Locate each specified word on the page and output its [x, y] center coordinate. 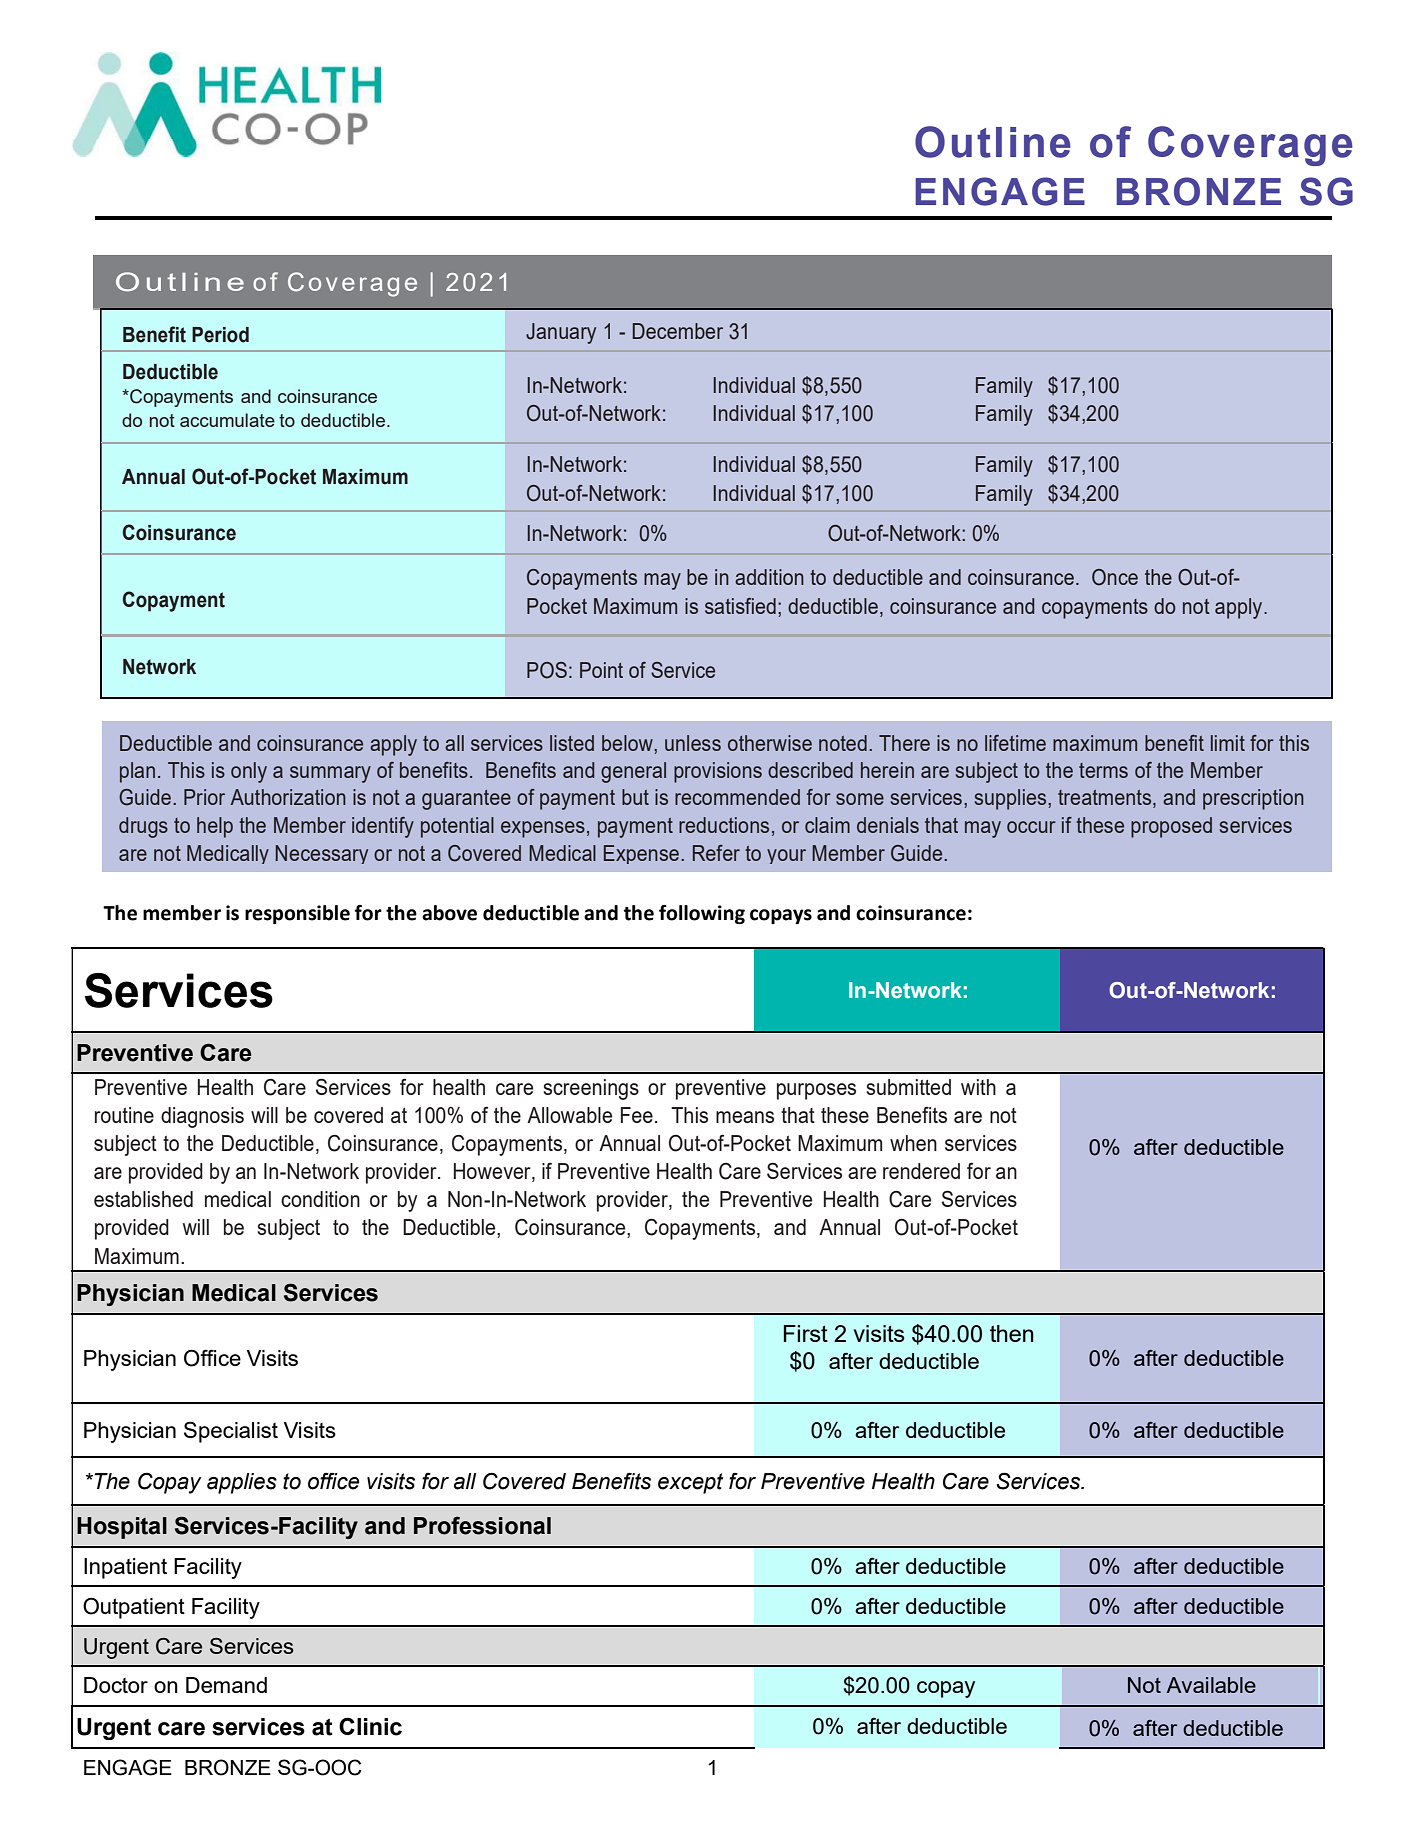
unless [693, 743]
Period [220, 335]
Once [1115, 577]
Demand [226, 1685]
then [1012, 1333]
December [678, 331]
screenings [591, 1089]
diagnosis [202, 1117]
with [978, 1087]
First [806, 1333]
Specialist [231, 1432]
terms [1103, 770]
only [249, 772]
